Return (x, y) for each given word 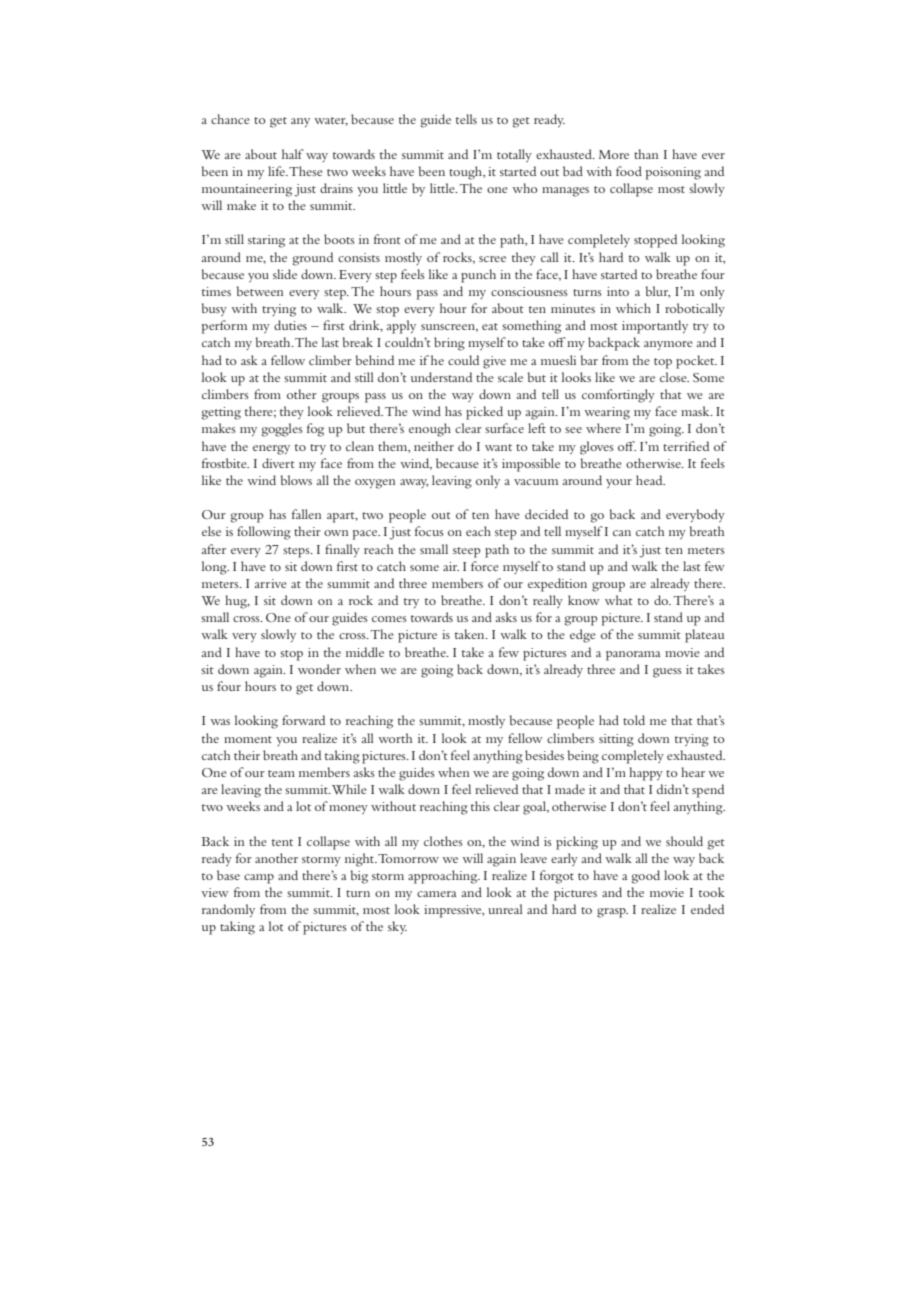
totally (514, 155)
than (646, 154)
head (650, 480)
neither (434, 446)
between (260, 291)
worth (395, 738)
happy (646, 774)
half (293, 154)
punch (478, 276)
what (619, 600)
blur (658, 292)
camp (259, 879)
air (451, 566)
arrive (271, 583)
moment (248, 739)
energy (271, 450)
